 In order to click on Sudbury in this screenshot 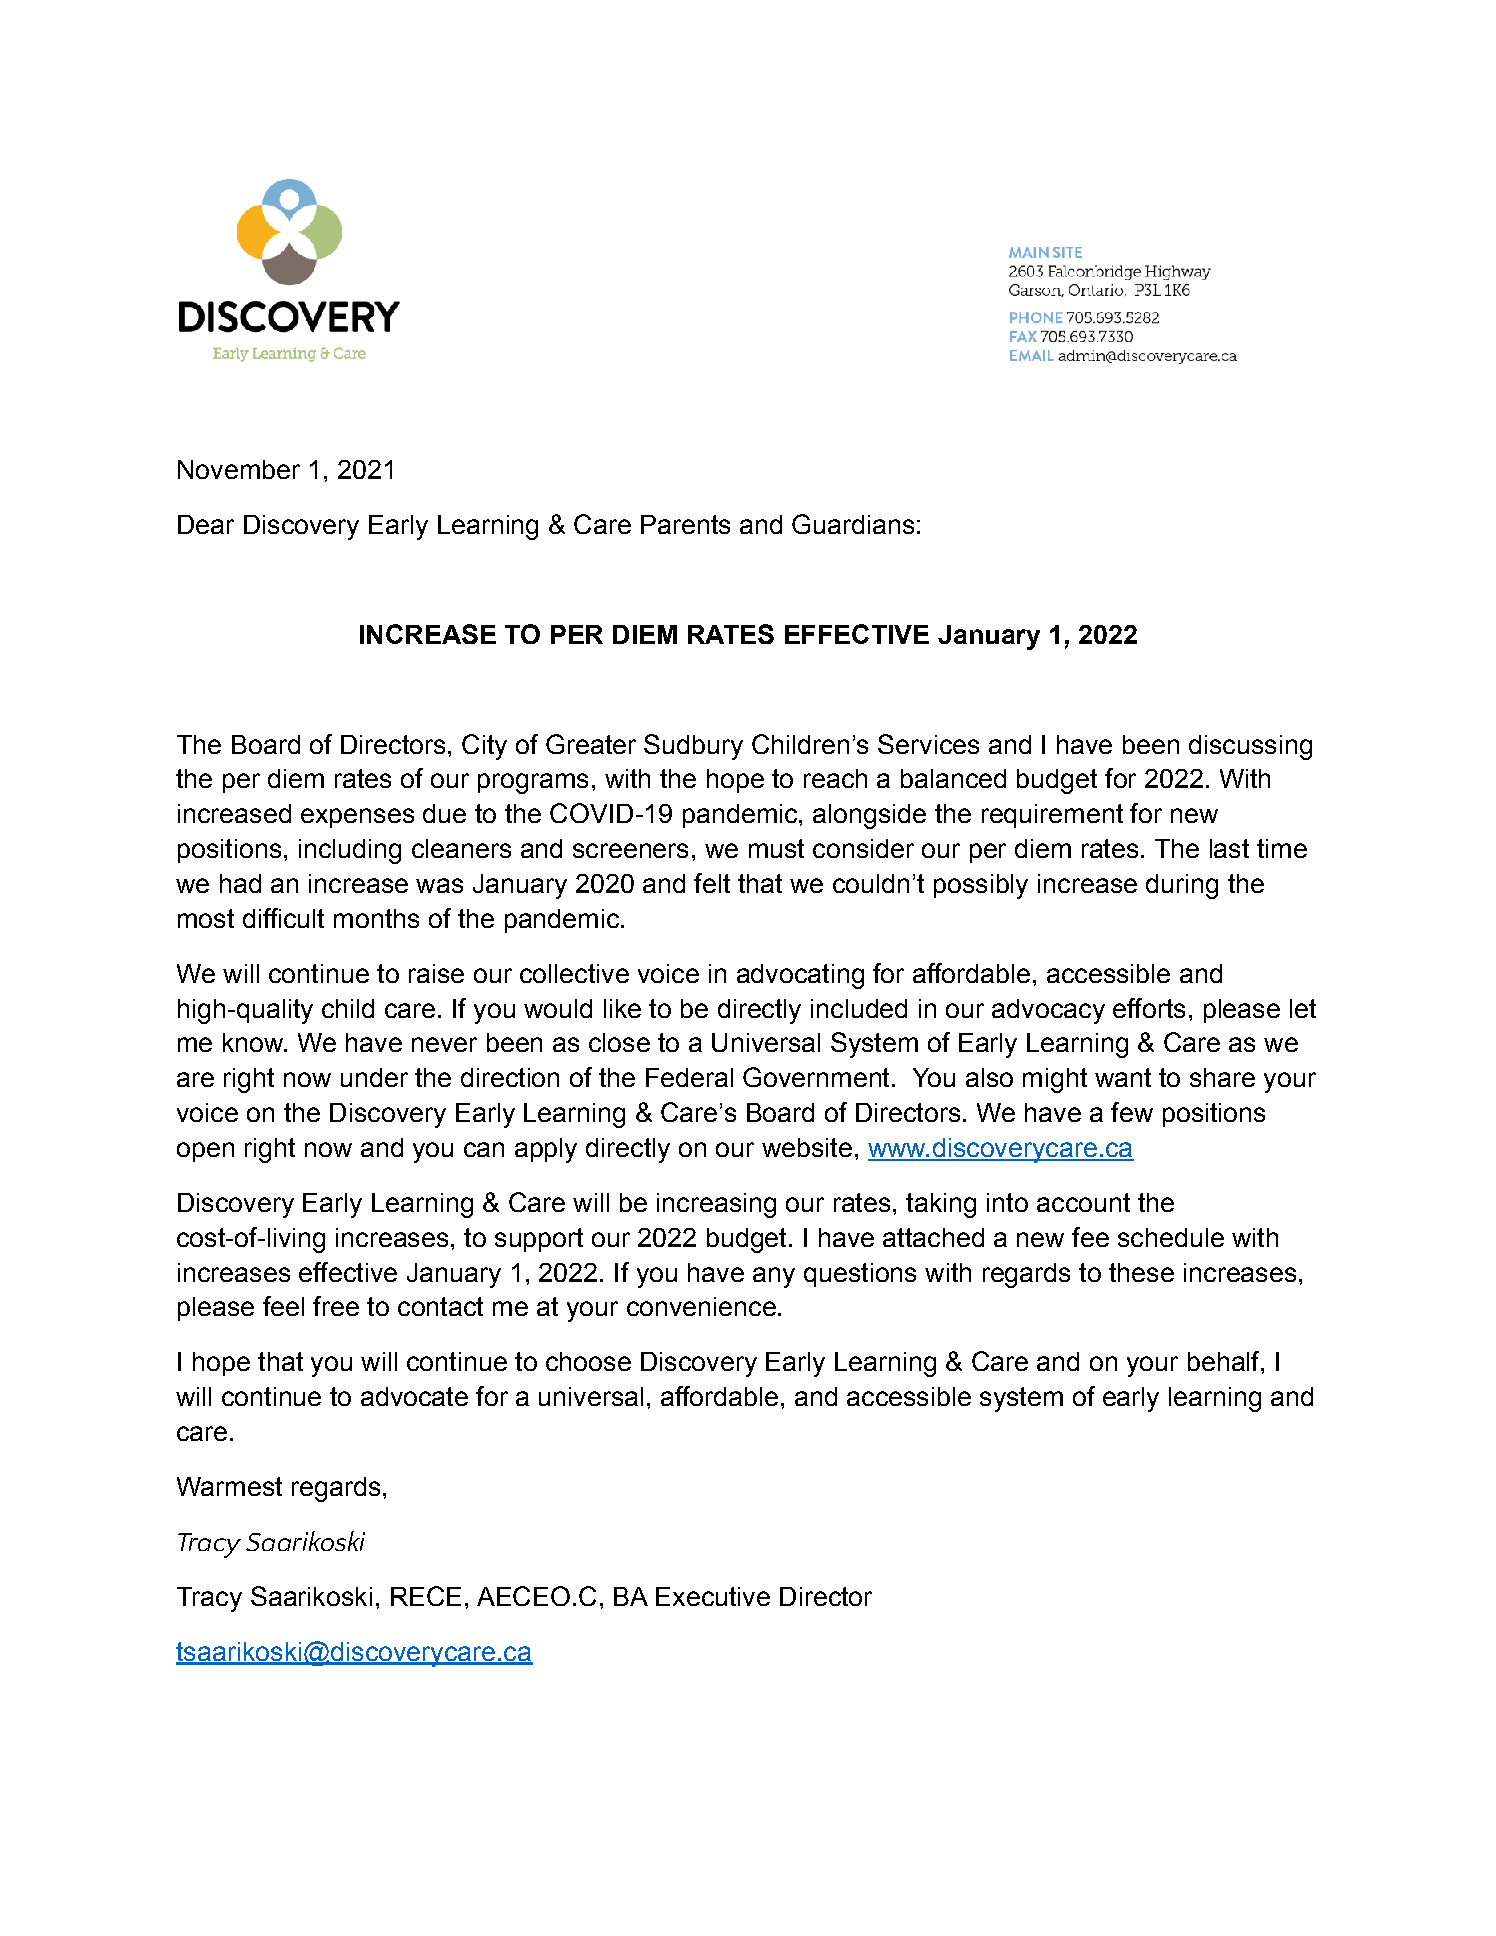, I will do `click(693, 747)`.
